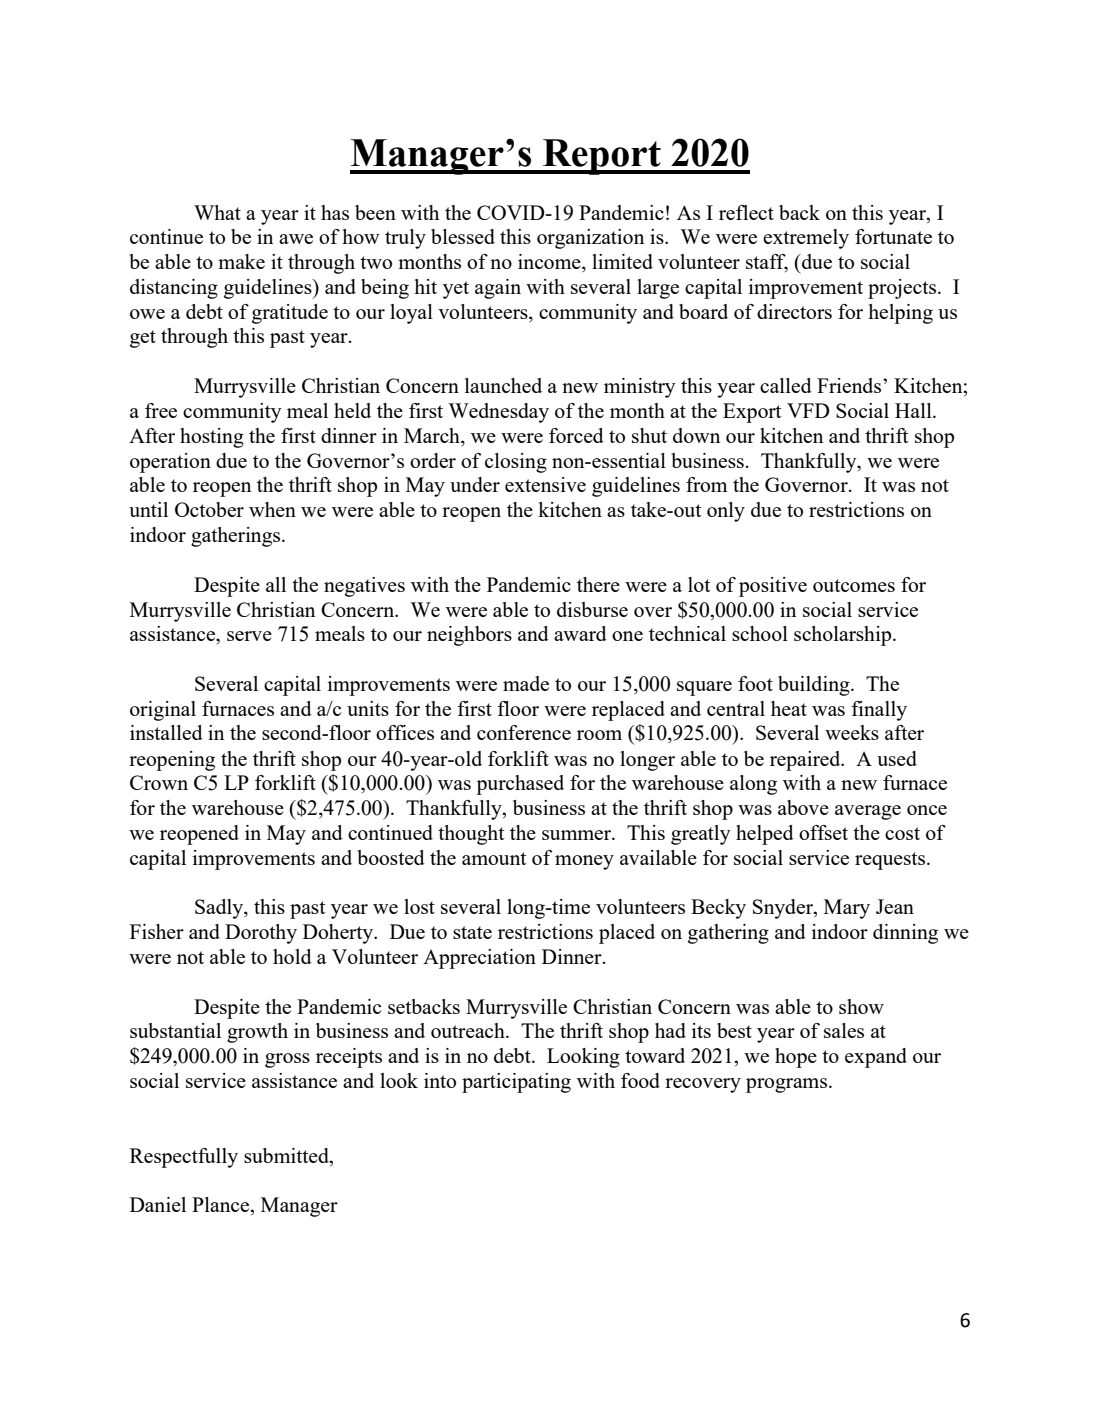 This screenshot has height=1424, width=1100. I want to click on Report, so click(602, 157).
